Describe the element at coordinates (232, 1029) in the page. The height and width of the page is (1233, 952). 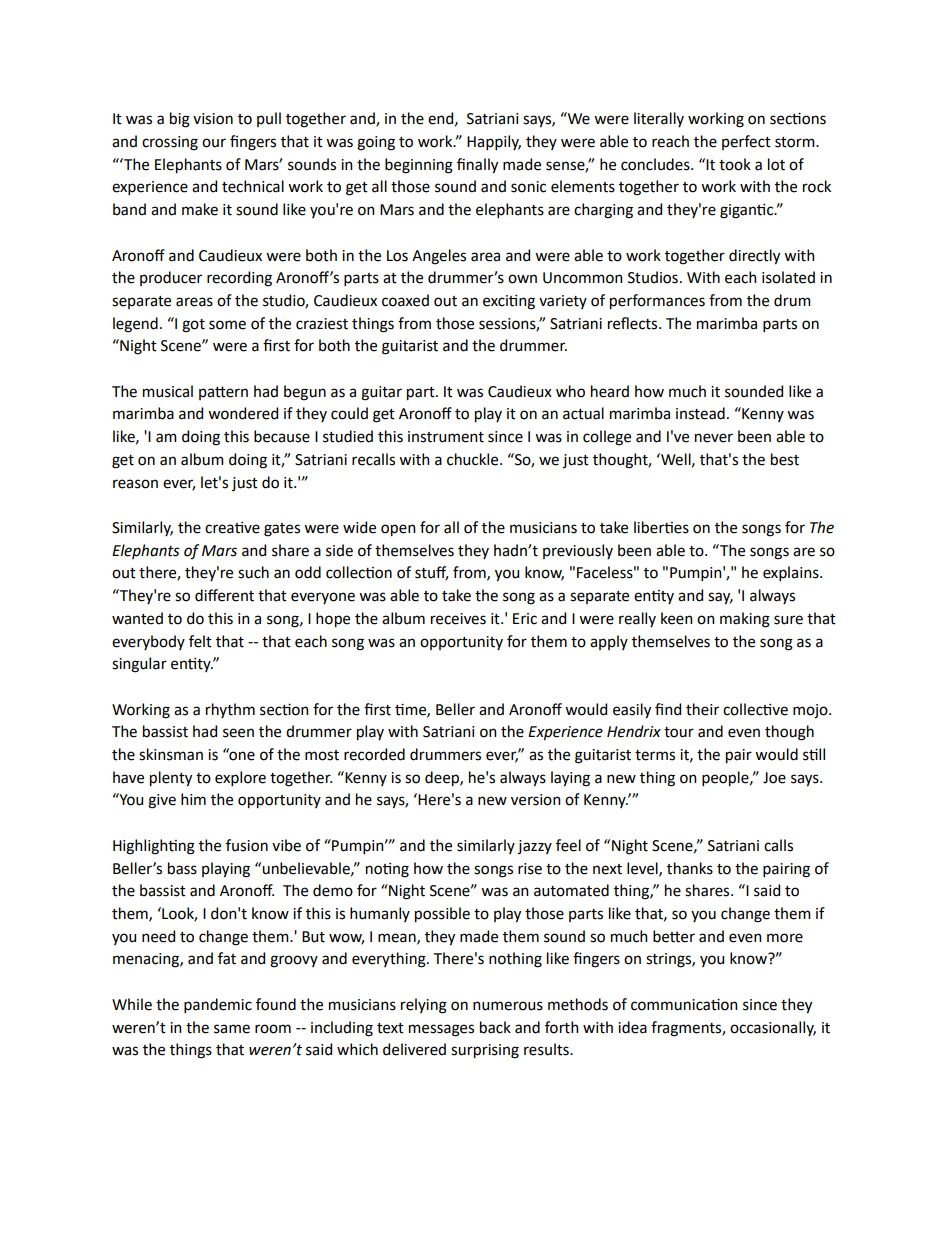
I see `same` at that location.
